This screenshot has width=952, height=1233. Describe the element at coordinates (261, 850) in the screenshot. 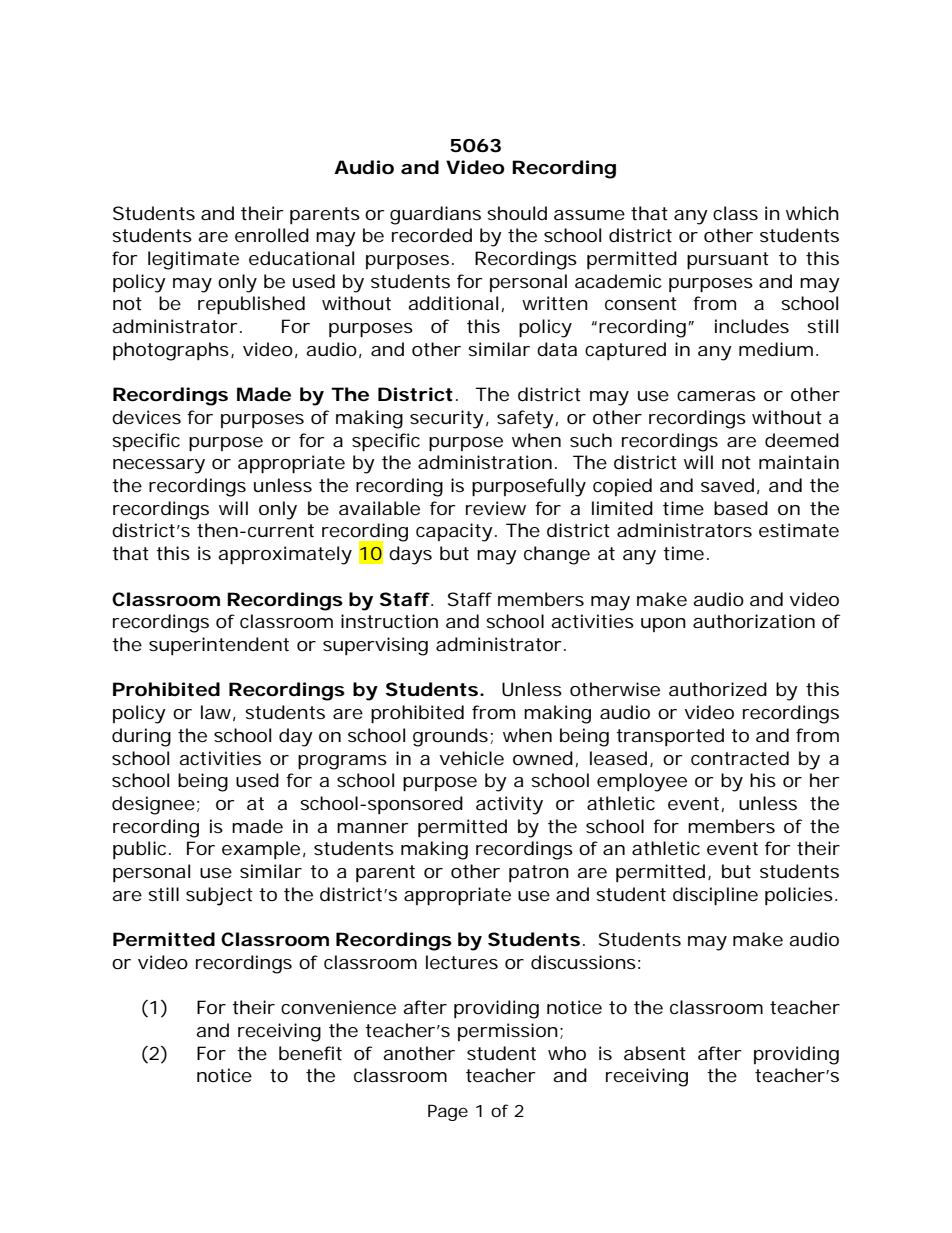

I see `example` at that location.
